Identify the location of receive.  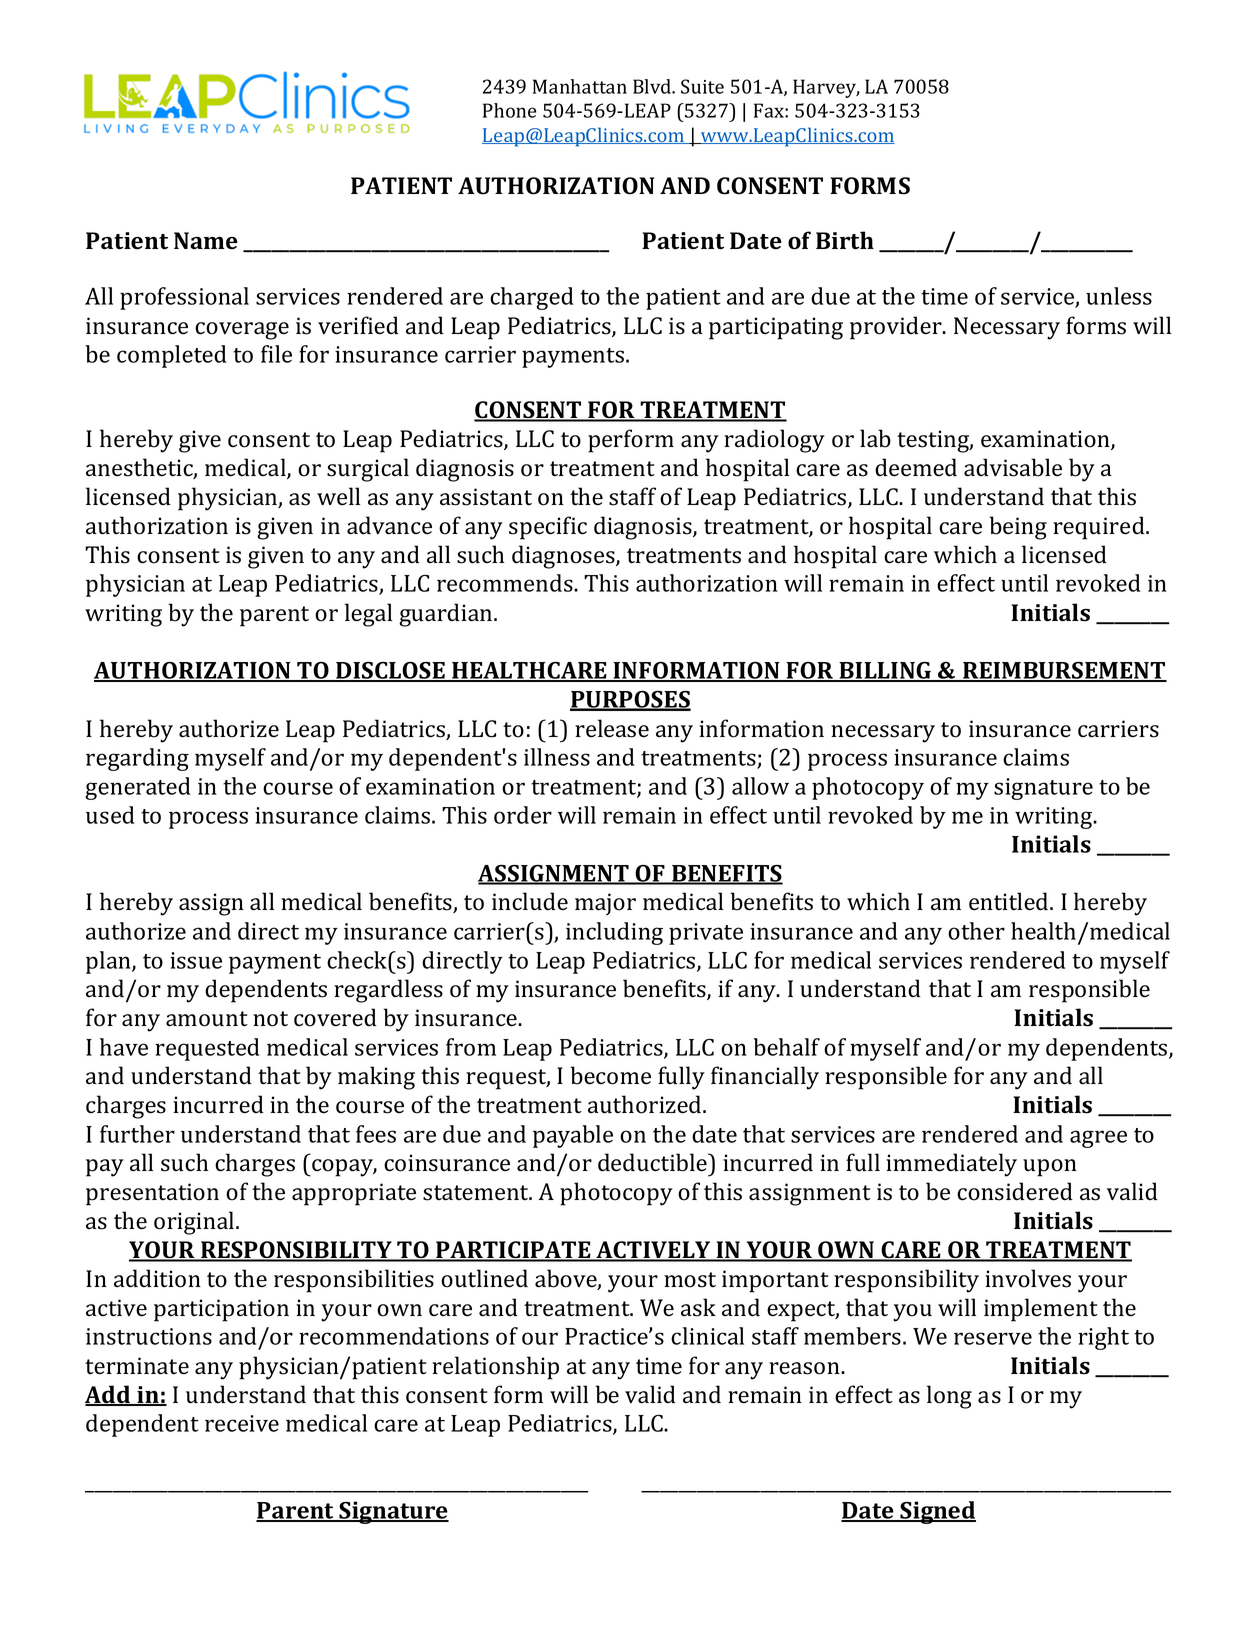
(242, 1423).
